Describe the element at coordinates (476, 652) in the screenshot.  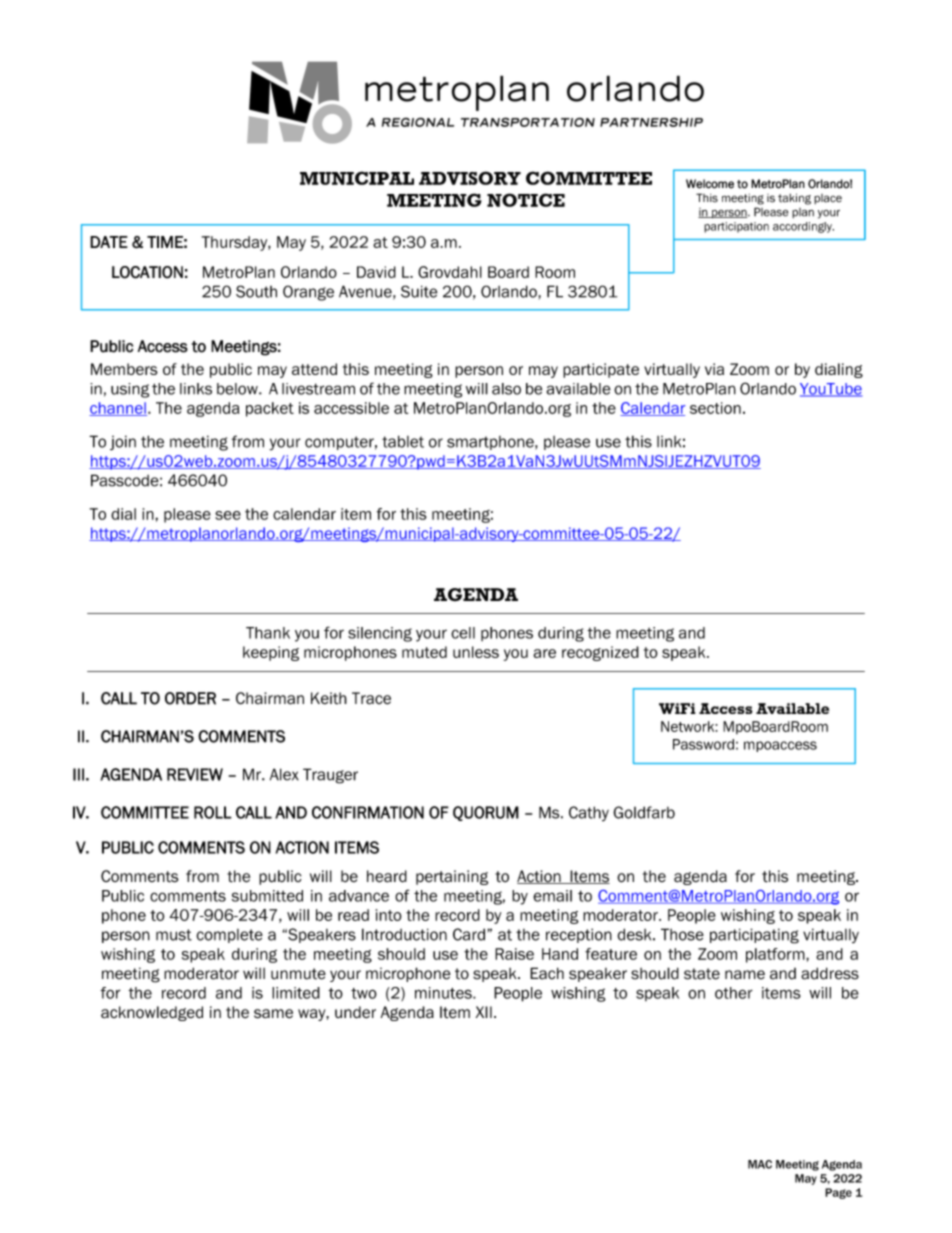
I see `unless` at that location.
